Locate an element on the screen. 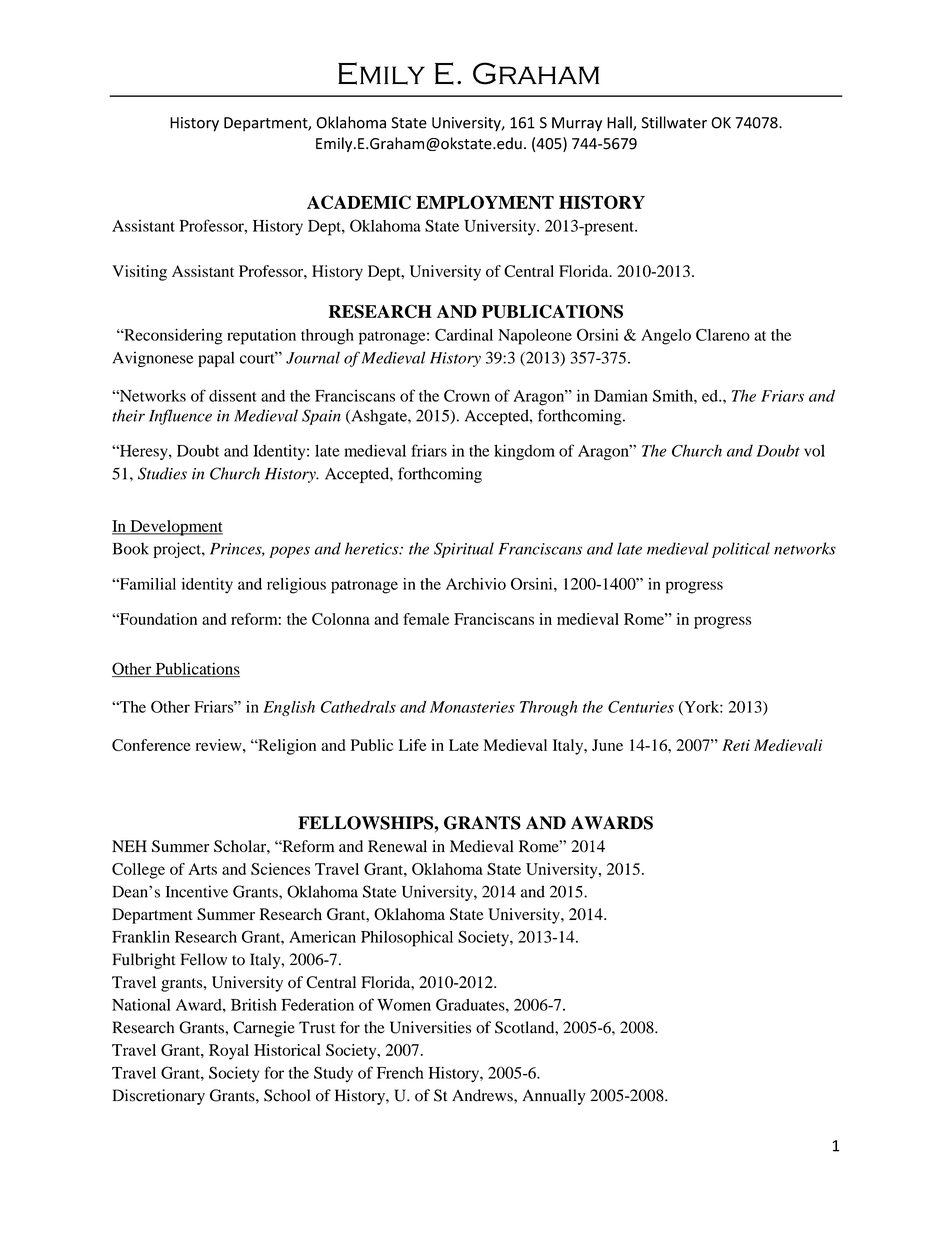 Image resolution: width=952 pixels, height=1233 pixels. Spiritual is located at coordinates (464, 550).
